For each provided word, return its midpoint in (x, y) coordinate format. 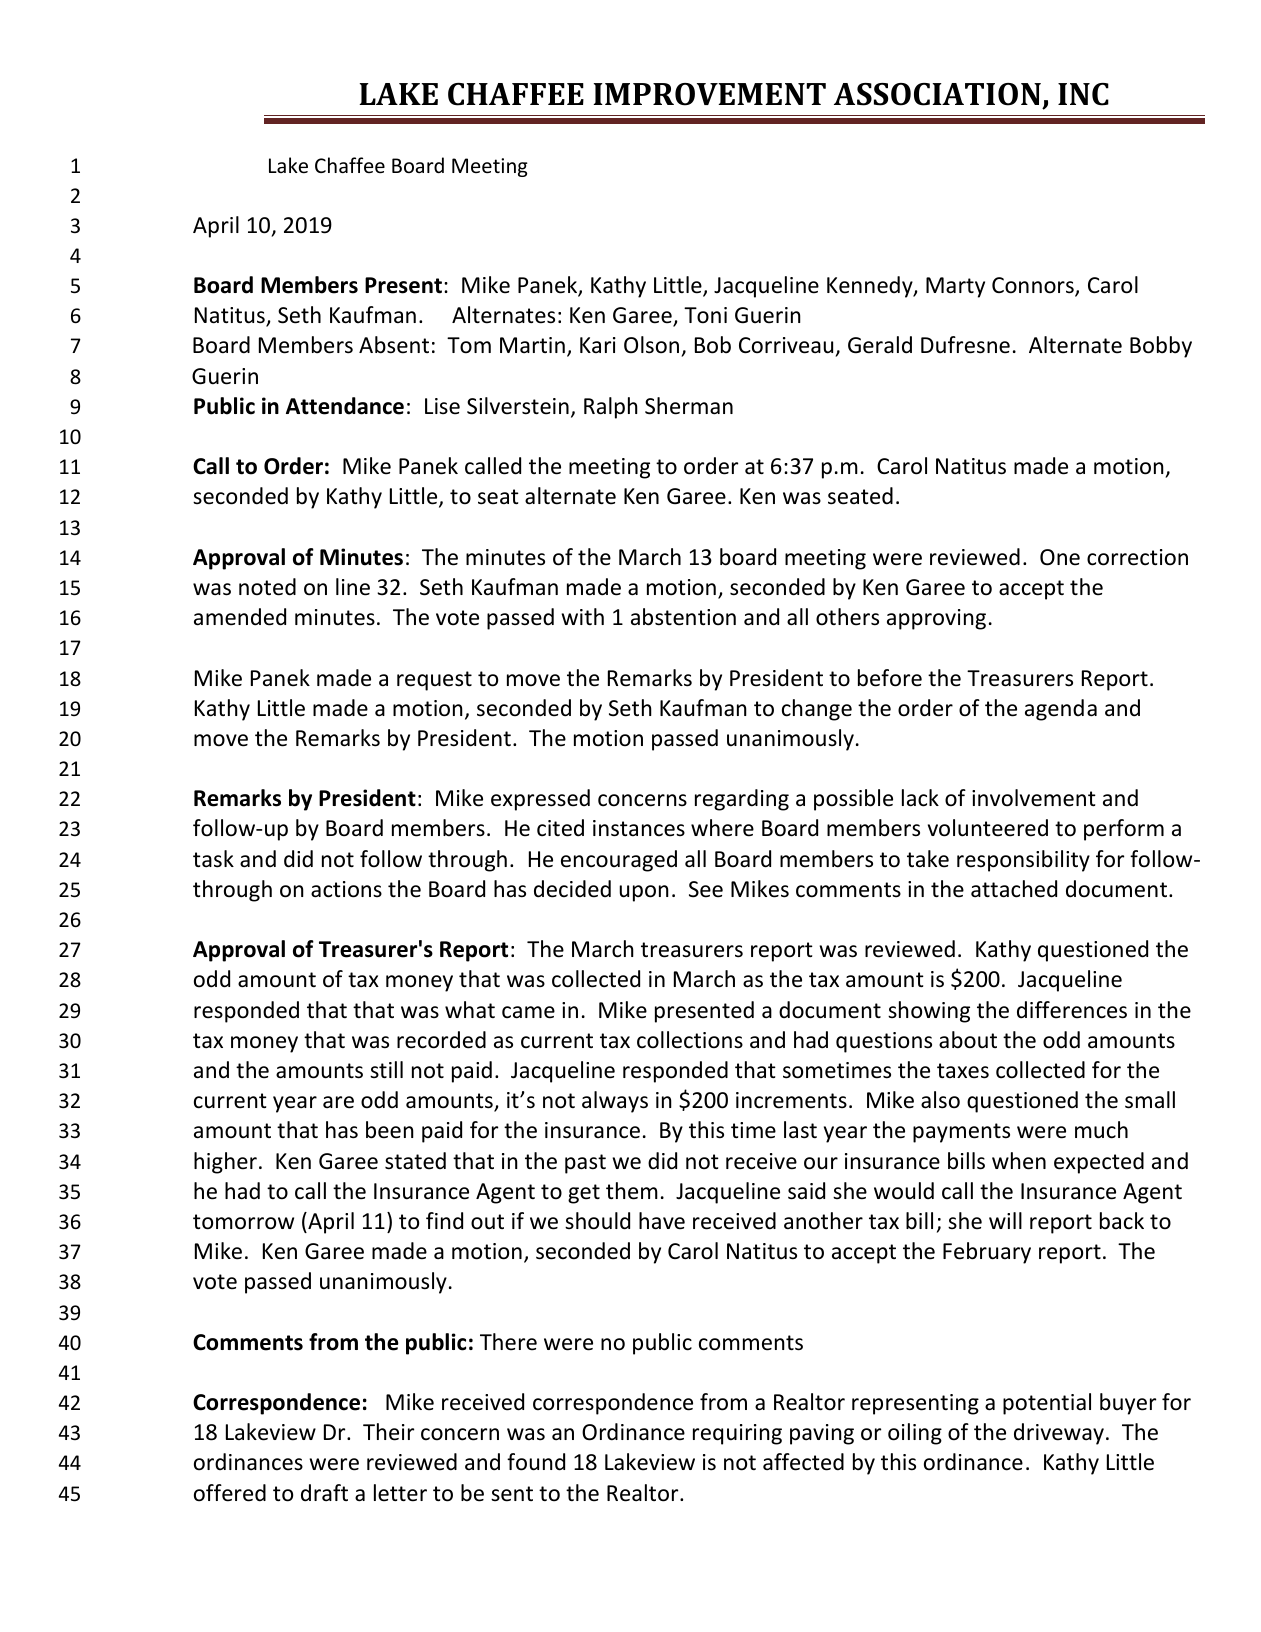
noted (267, 587)
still (386, 1069)
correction (1137, 557)
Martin (532, 345)
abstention (683, 617)
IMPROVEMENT (709, 94)
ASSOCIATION (937, 94)
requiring (737, 1434)
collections (690, 1040)
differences (1072, 1010)
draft (324, 1493)
